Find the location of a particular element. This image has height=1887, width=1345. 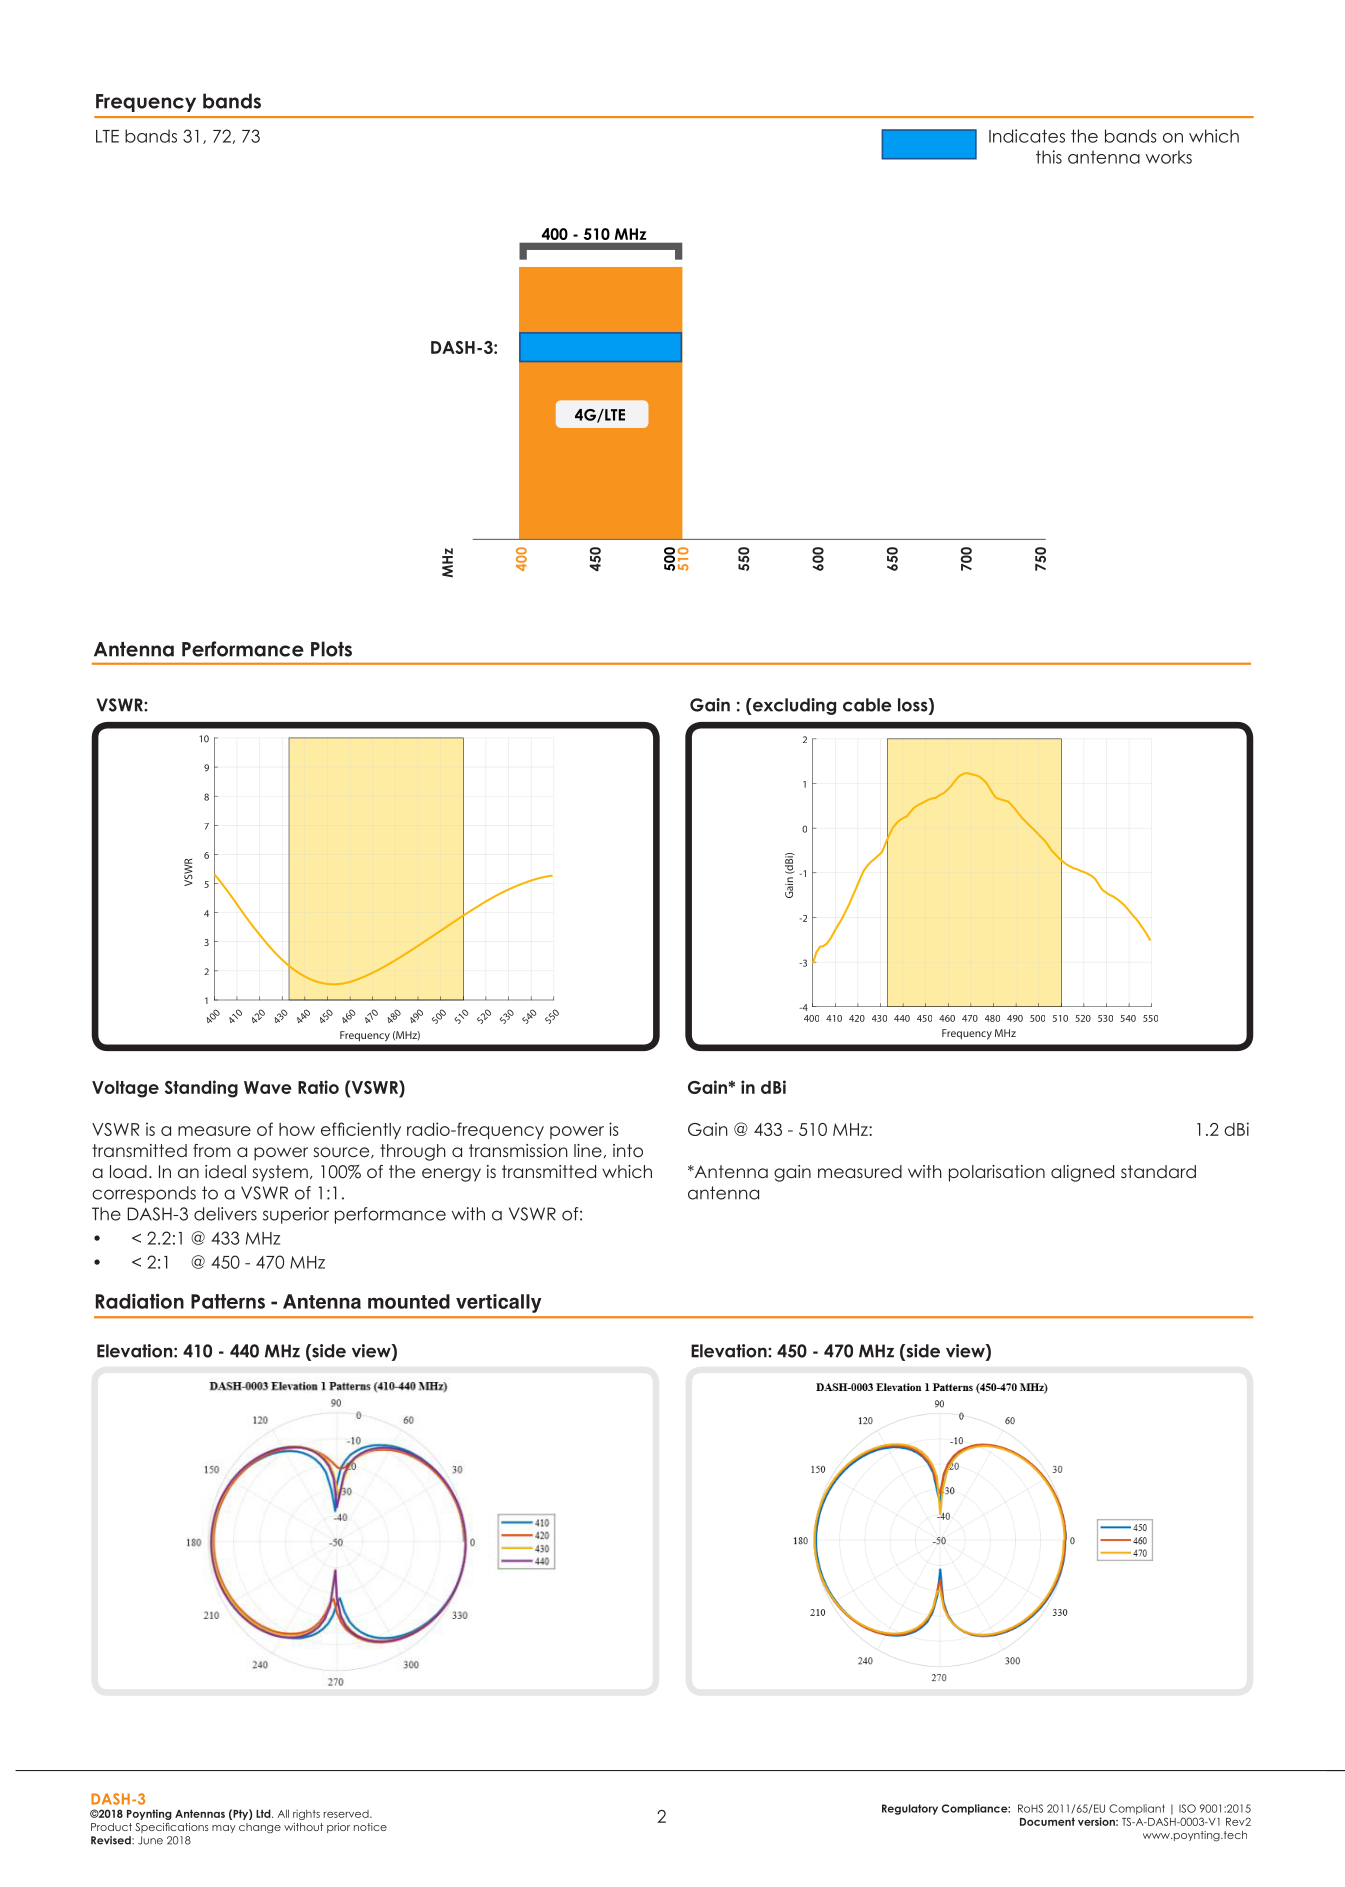

Wave is located at coordinates (268, 1087).
